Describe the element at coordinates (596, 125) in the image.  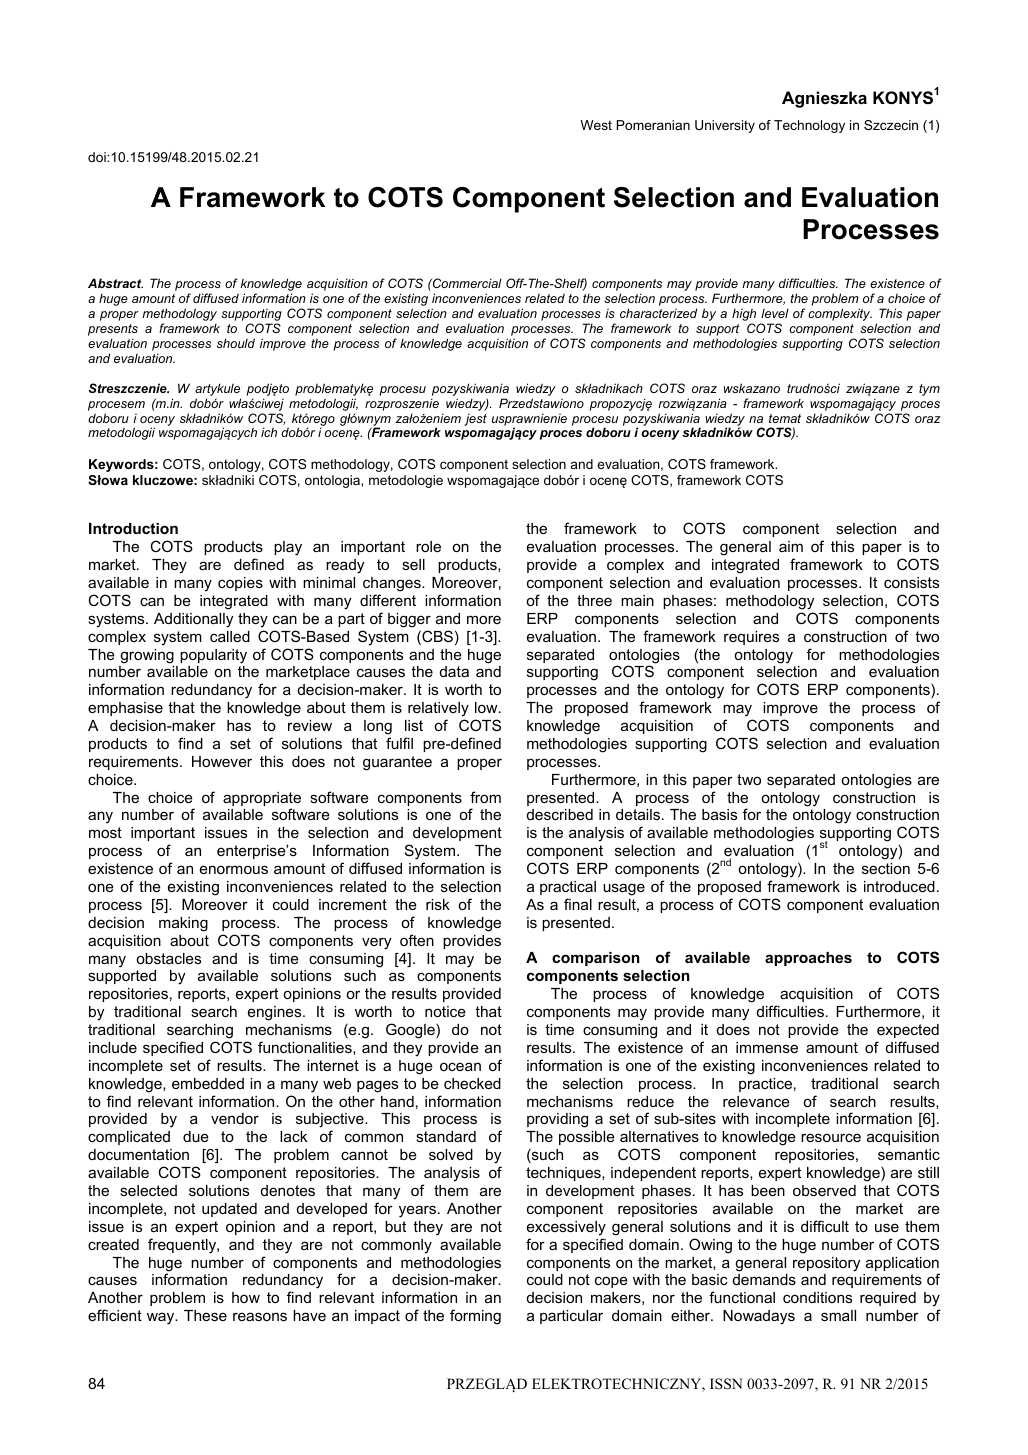
I see `West` at that location.
